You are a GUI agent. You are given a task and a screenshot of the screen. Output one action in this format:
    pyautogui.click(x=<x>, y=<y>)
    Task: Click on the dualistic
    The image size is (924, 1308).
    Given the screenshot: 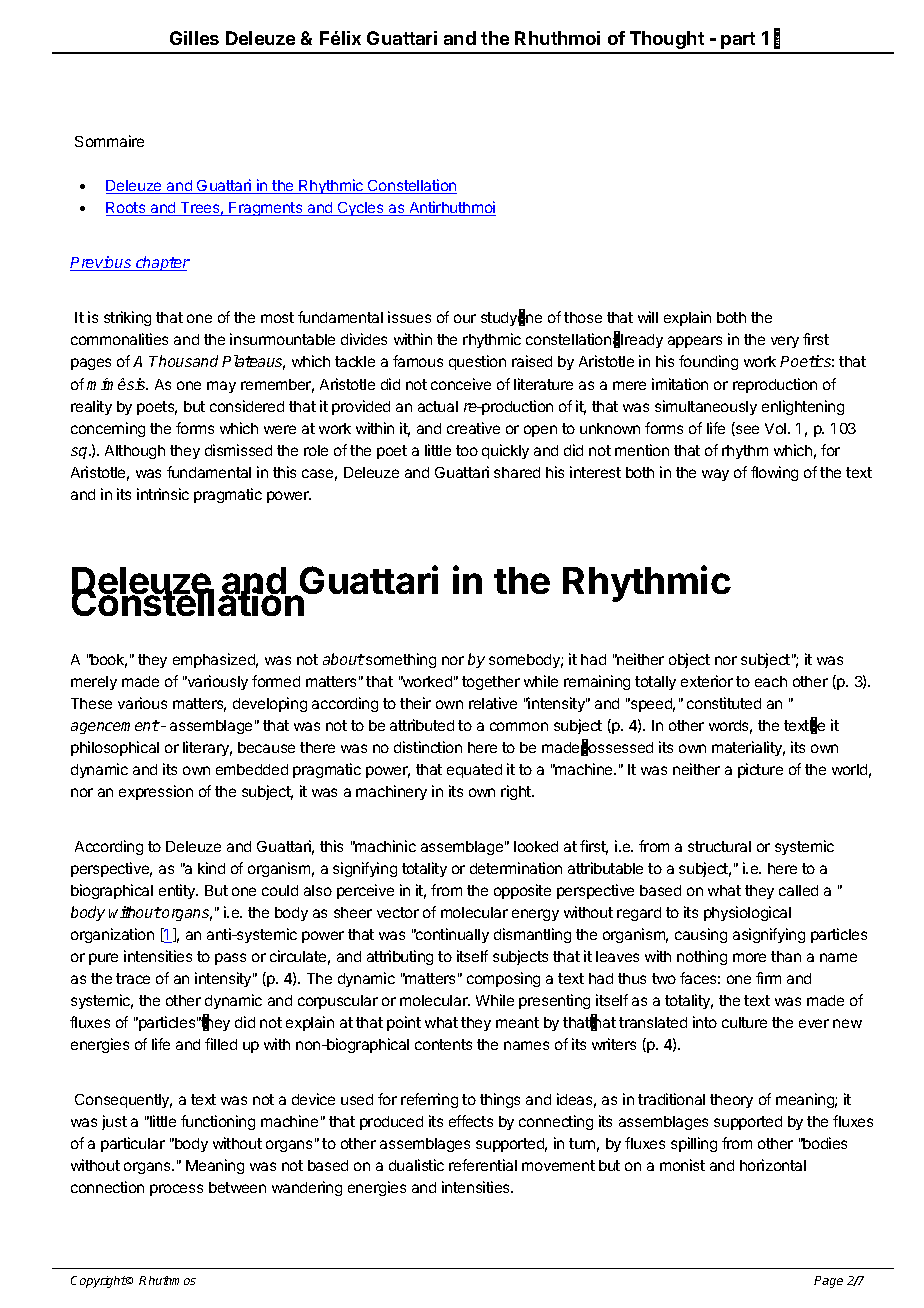 What is the action you would take?
    pyautogui.click(x=416, y=1165)
